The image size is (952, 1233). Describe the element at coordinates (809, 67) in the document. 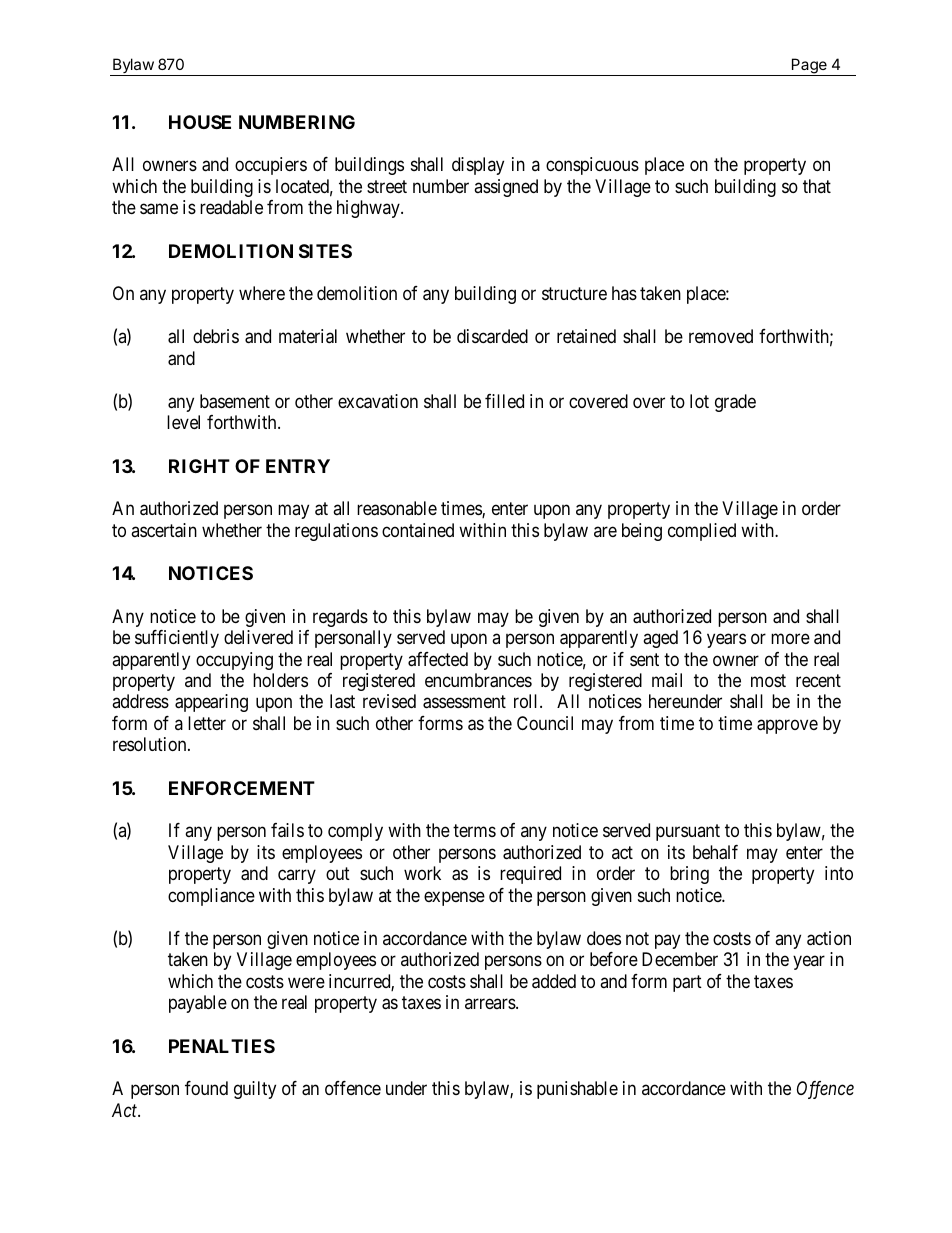

I see `Page` at that location.
